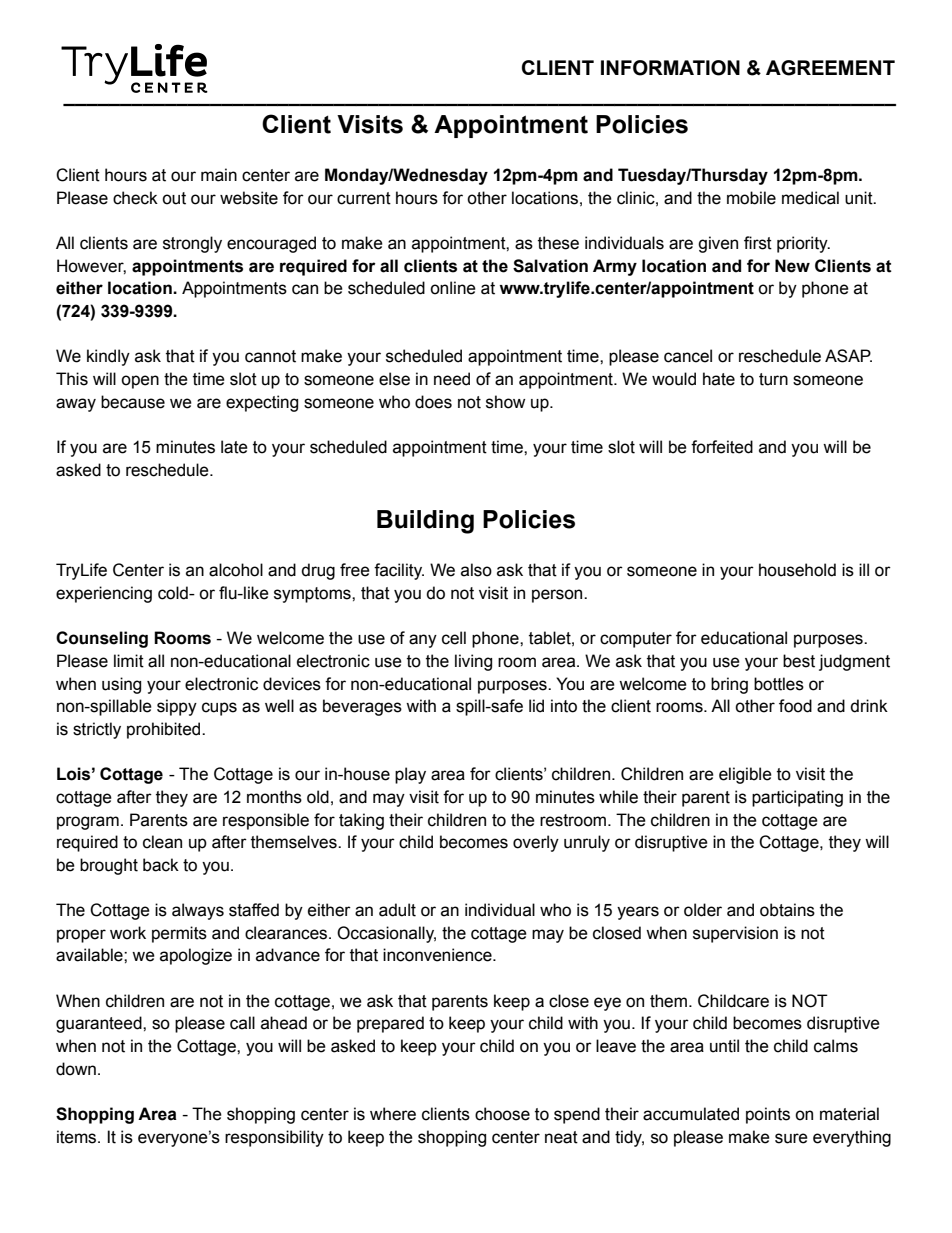 The width and height of the screenshot is (952, 1233). Describe the element at coordinates (502, 1114) in the screenshot. I see `choose` at that location.
